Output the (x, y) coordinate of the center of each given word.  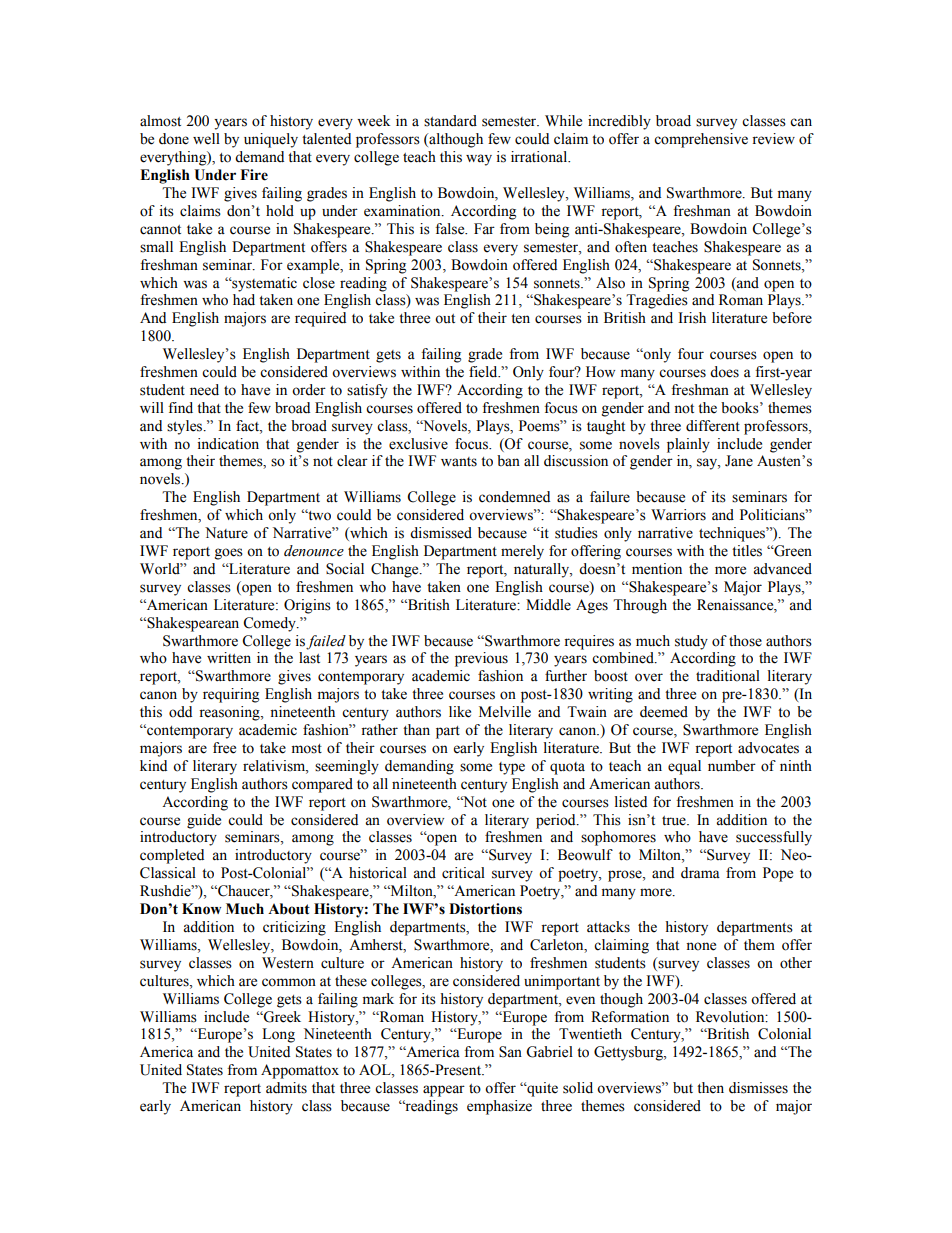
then (710, 1088)
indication (228, 444)
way (479, 160)
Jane (739, 461)
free (224, 748)
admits (286, 1088)
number (732, 766)
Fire (254, 175)
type (512, 768)
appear (444, 1091)
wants (459, 462)
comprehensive (701, 140)
